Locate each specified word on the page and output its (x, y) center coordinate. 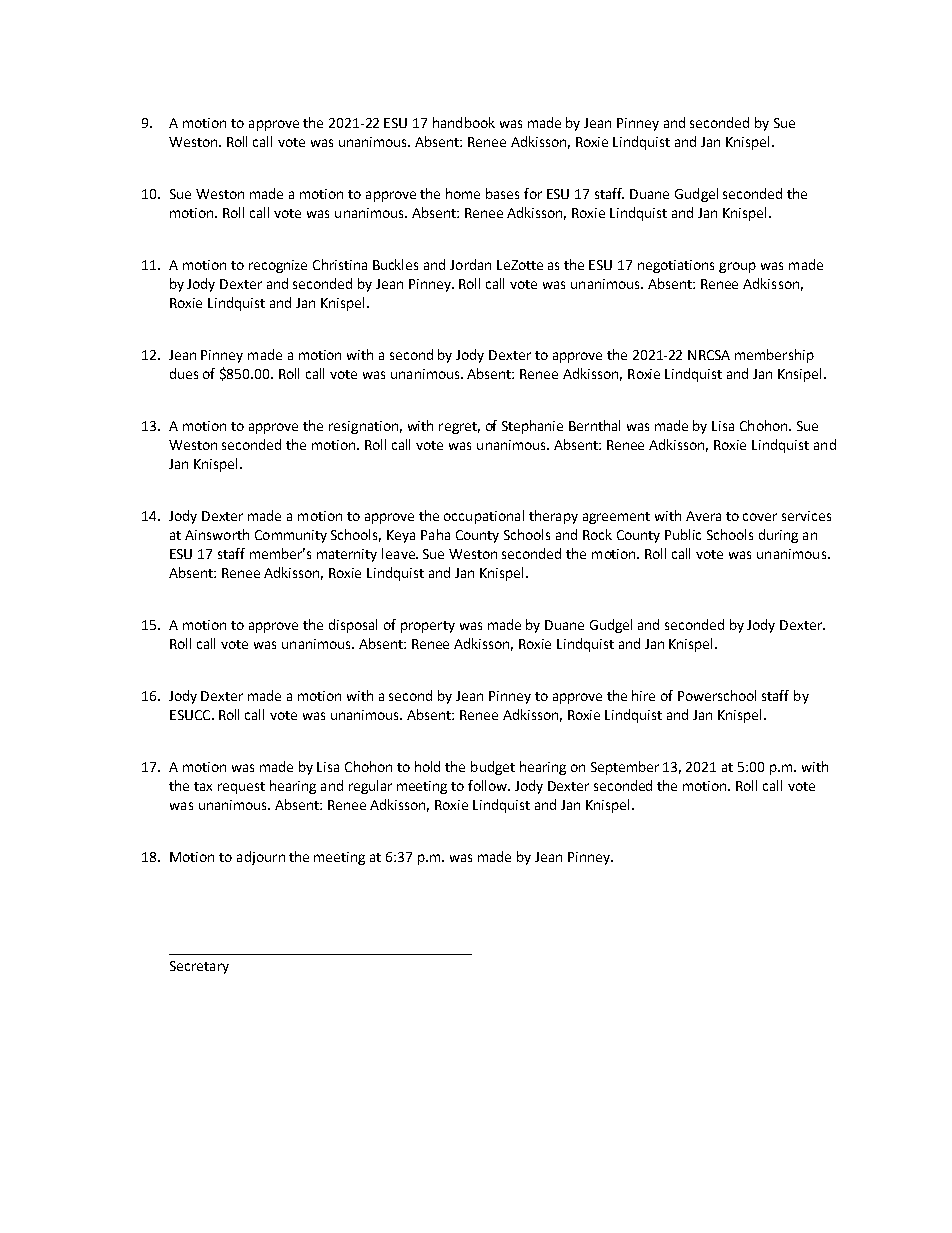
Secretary (199, 967)
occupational (484, 517)
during (778, 536)
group (737, 267)
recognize (278, 266)
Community (291, 536)
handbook (464, 122)
